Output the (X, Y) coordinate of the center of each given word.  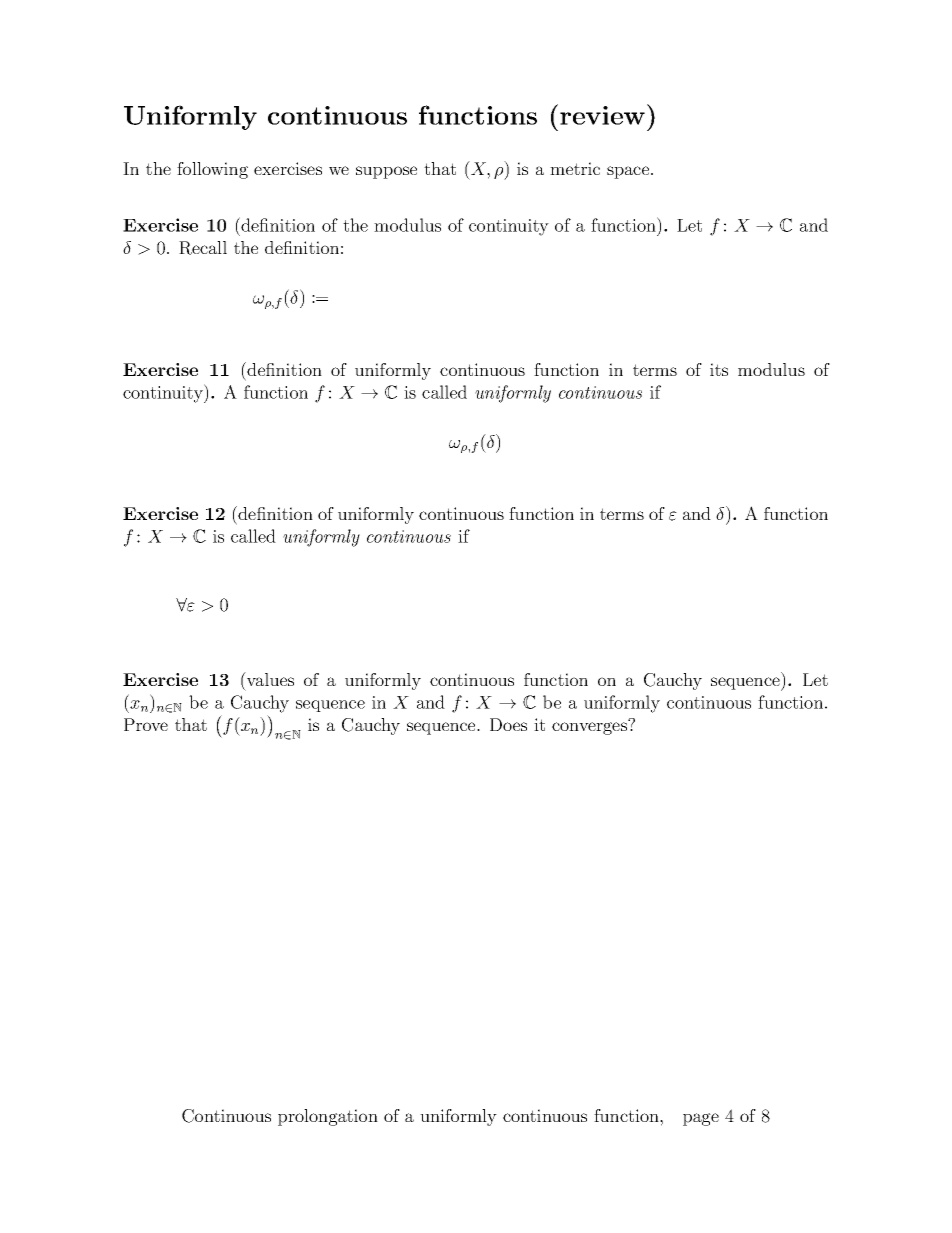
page (701, 1119)
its (719, 369)
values (269, 679)
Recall (203, 248)
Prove (146, 724)
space (628, 172)
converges (590, 727)
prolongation (328, 1117)
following (212, 170)
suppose (386, 172)
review (602, 115)
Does (508, 724)
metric (575, 168)
